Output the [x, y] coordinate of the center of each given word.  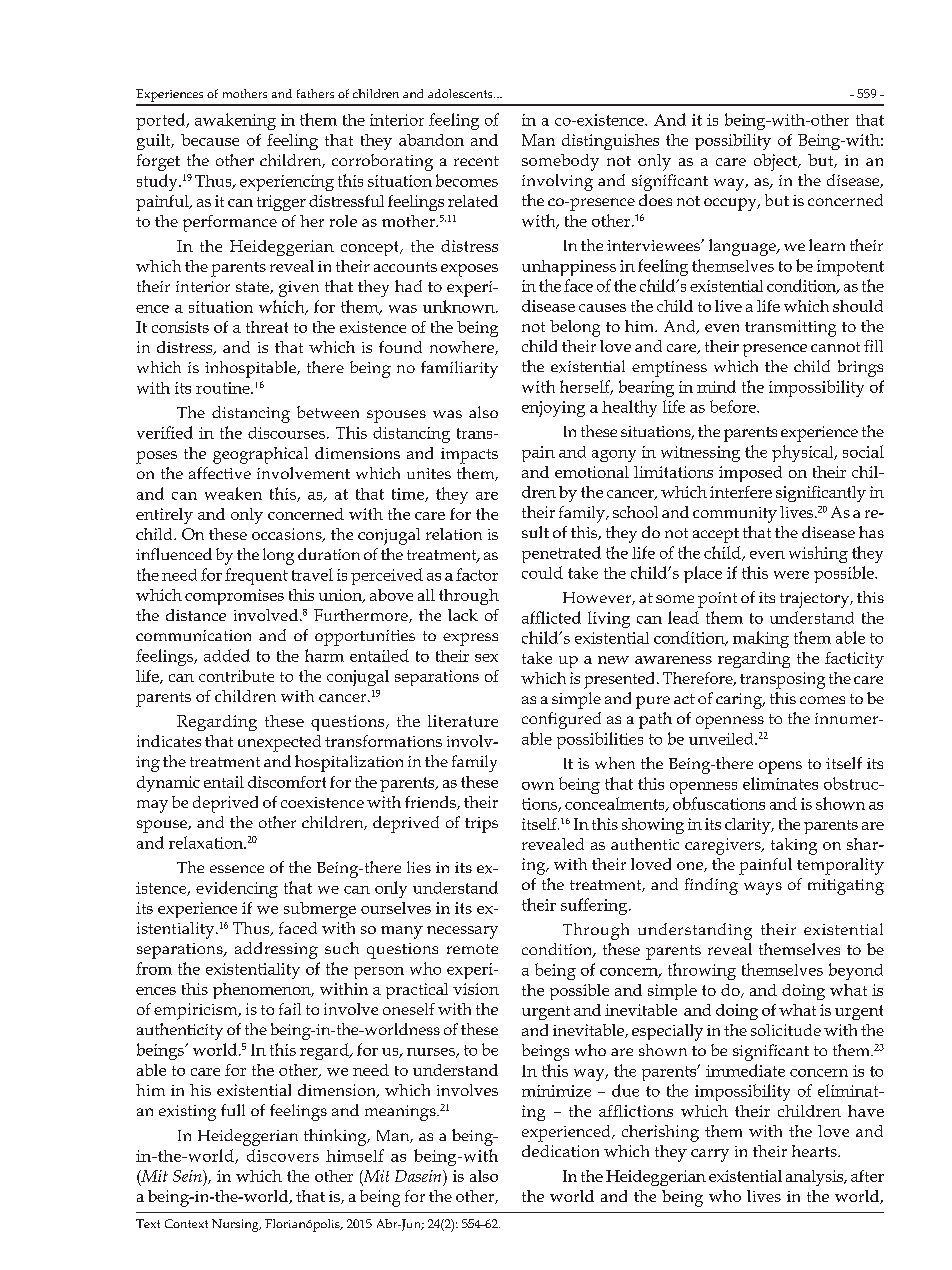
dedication [560, 1151]
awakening [235, 121]
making [761, 639]
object [776, 162]
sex [486, 658]
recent [476, 161]
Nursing [236, 1225]
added [227, 655]
